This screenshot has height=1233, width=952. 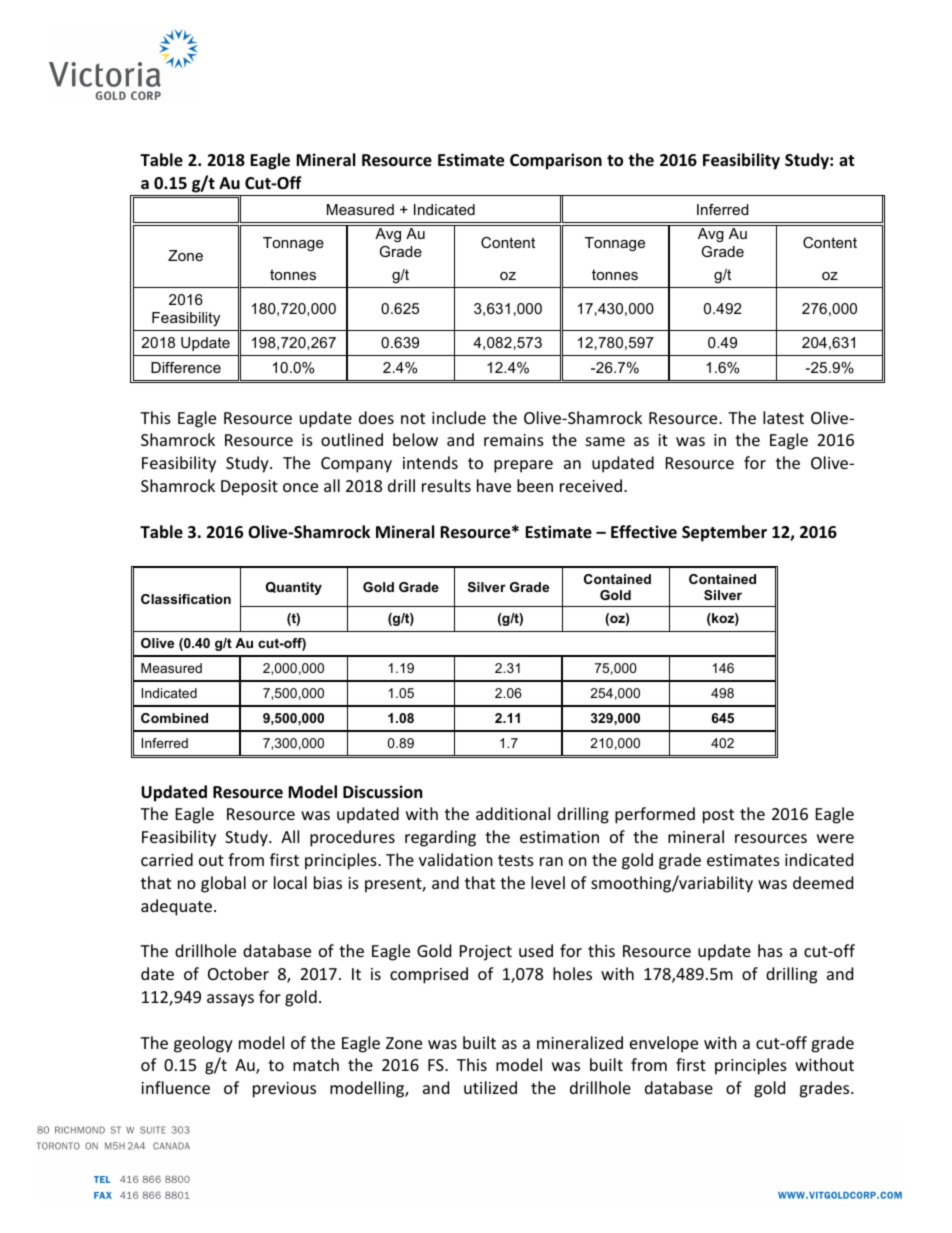 What do you see at coordinates (783, 417) in the screenshot?
I see `latest` at bounding box center [783, 417].
